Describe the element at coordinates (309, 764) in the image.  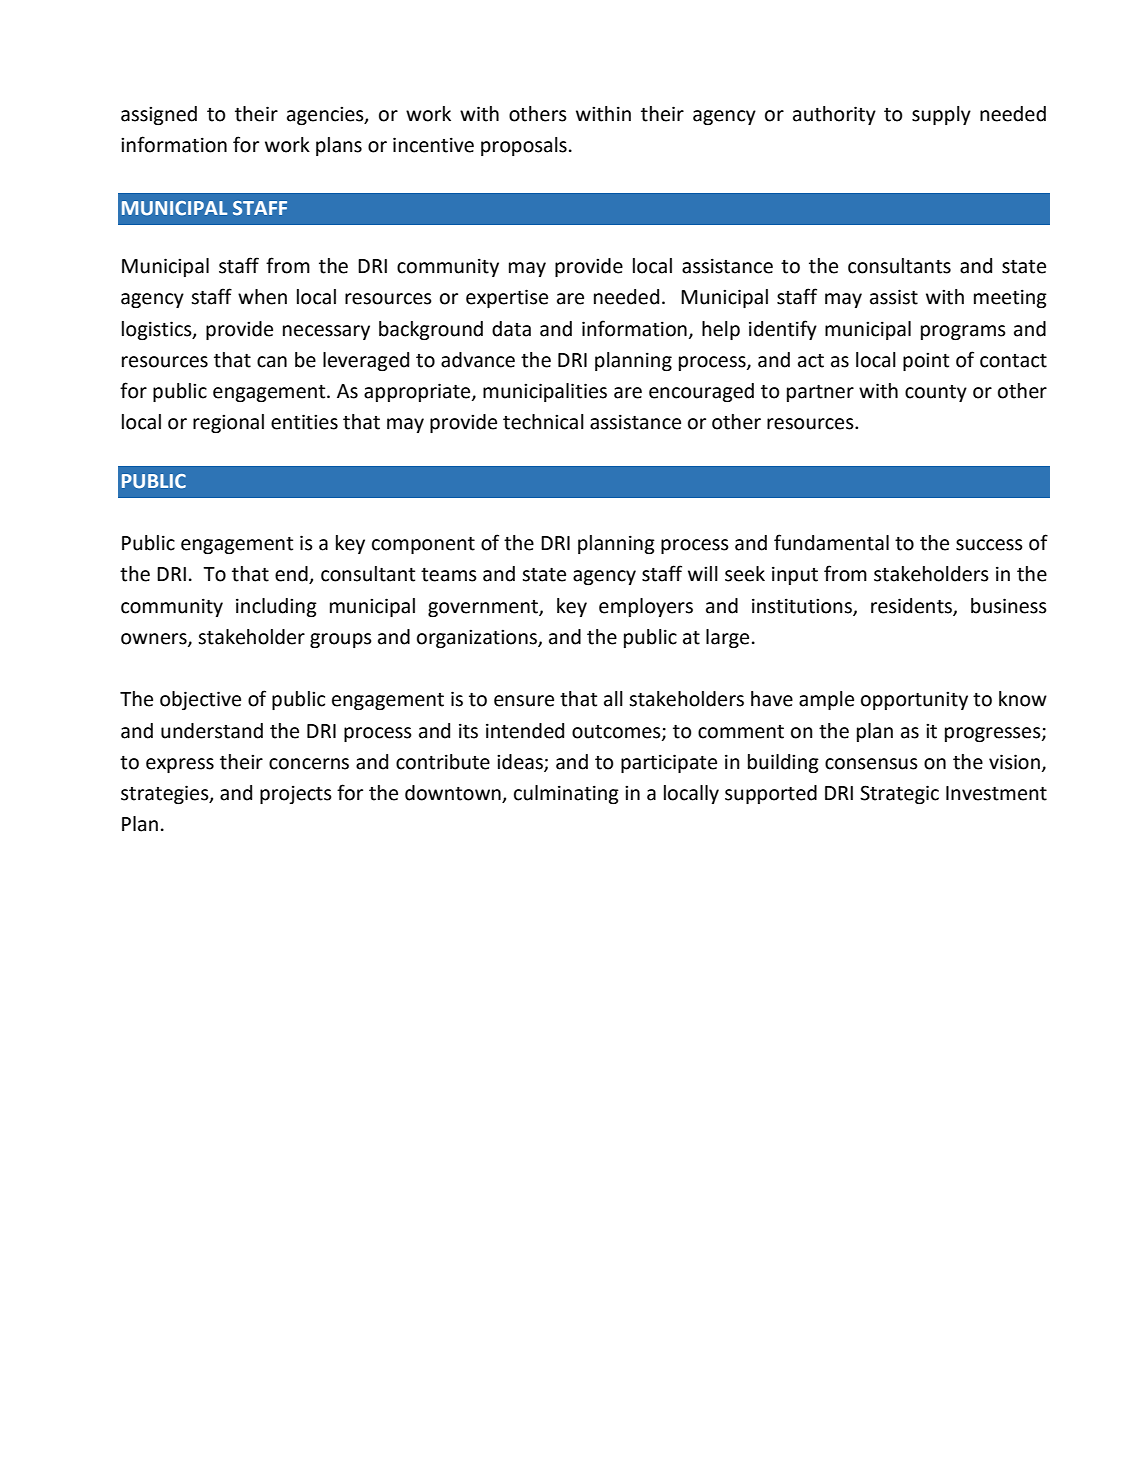
I see `concerns` at that location.
